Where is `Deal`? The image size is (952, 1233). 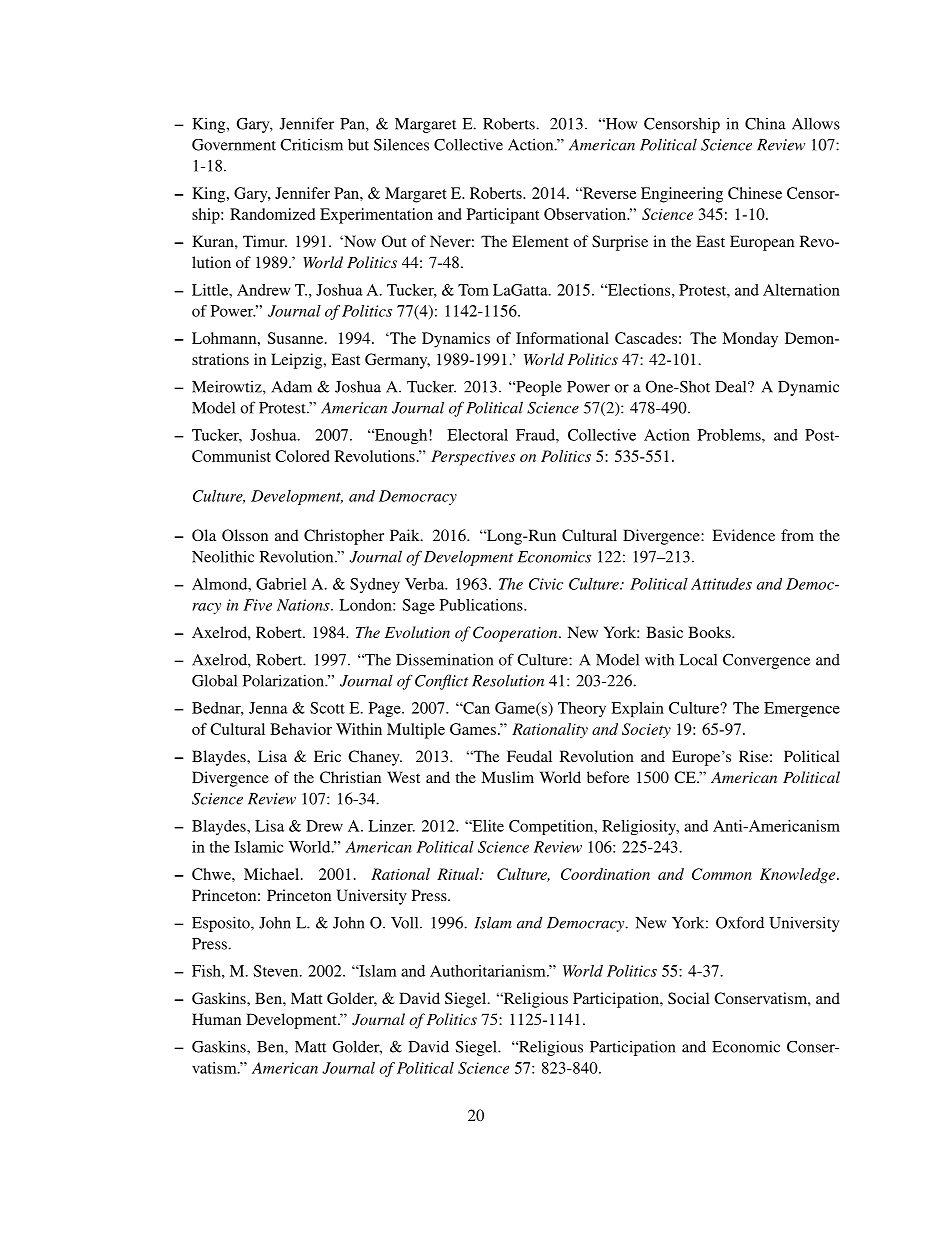 Deal is located at coordinates (732, 387).
